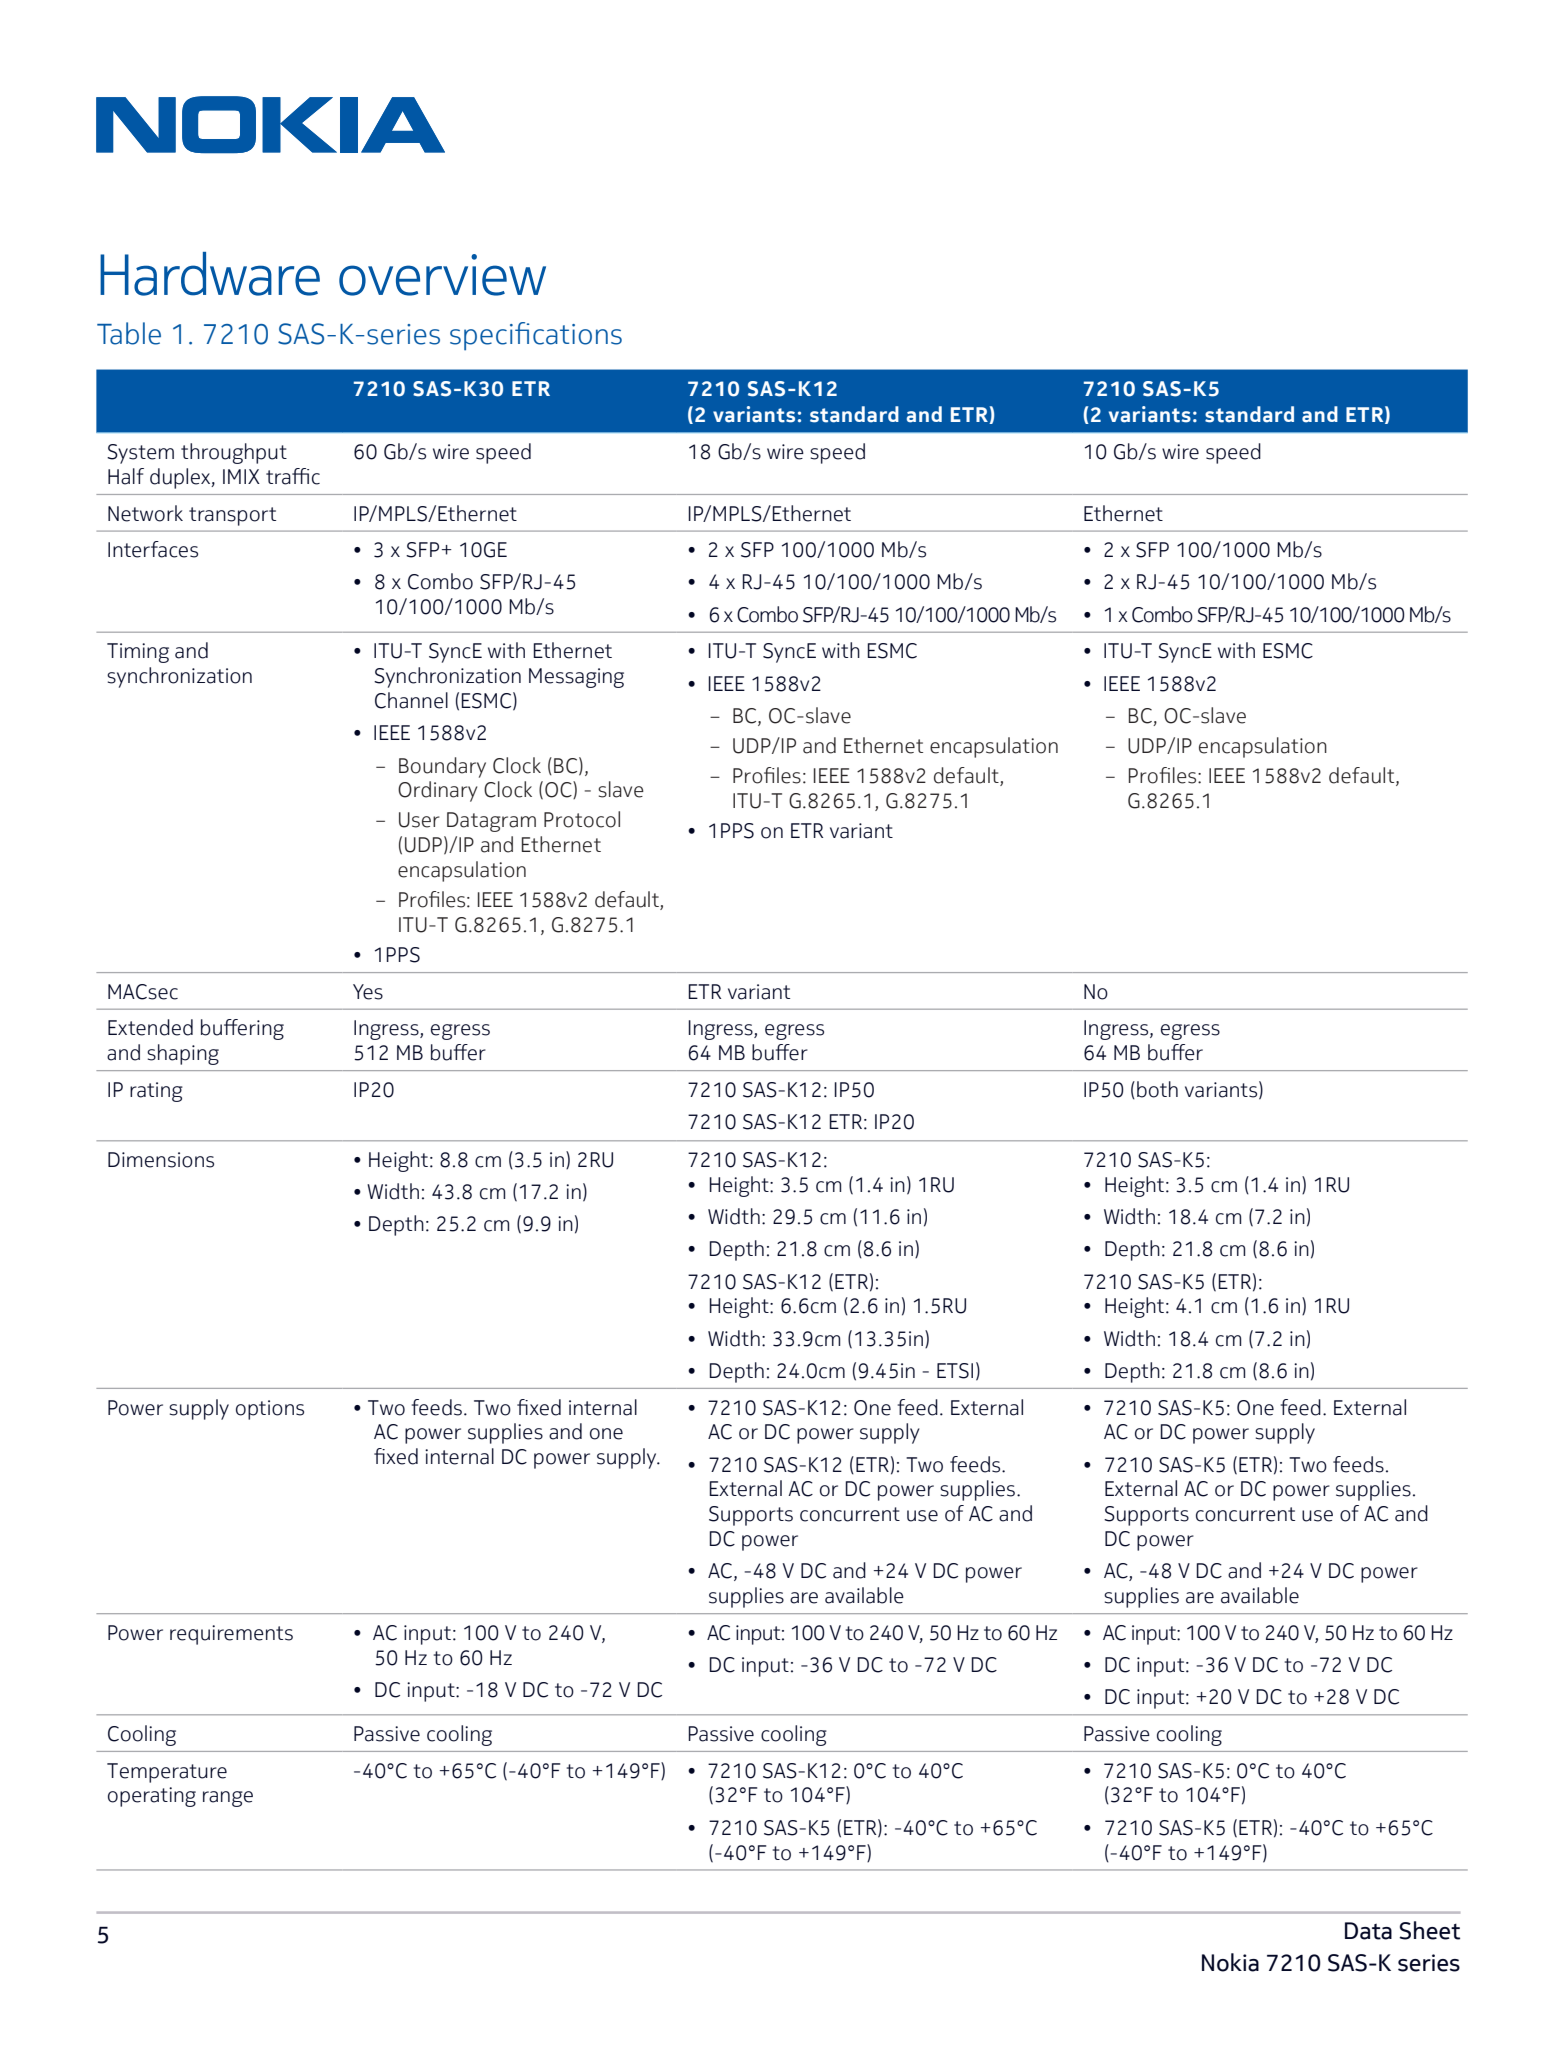 Image resolution: width=1557 pixels, height=2071 pixels. What do you see at coordinates (1157, 1089) in the screenshot?
I see `both` at bounding box center [1157, 1089].
